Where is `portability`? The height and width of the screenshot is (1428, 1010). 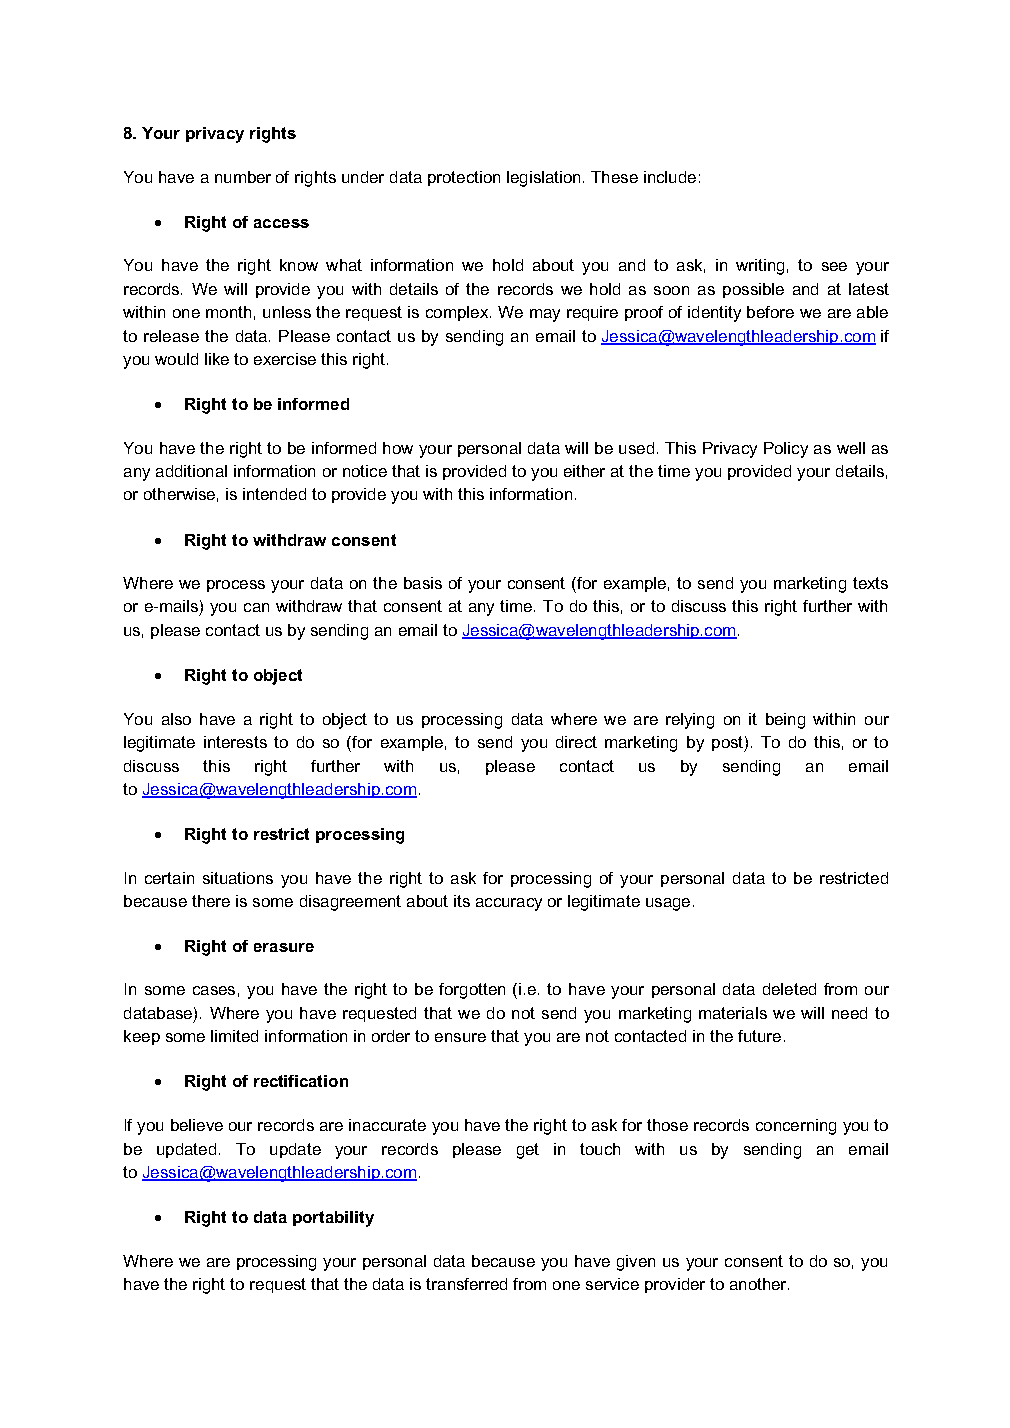 portability is located at coordinates (333, 1219).
